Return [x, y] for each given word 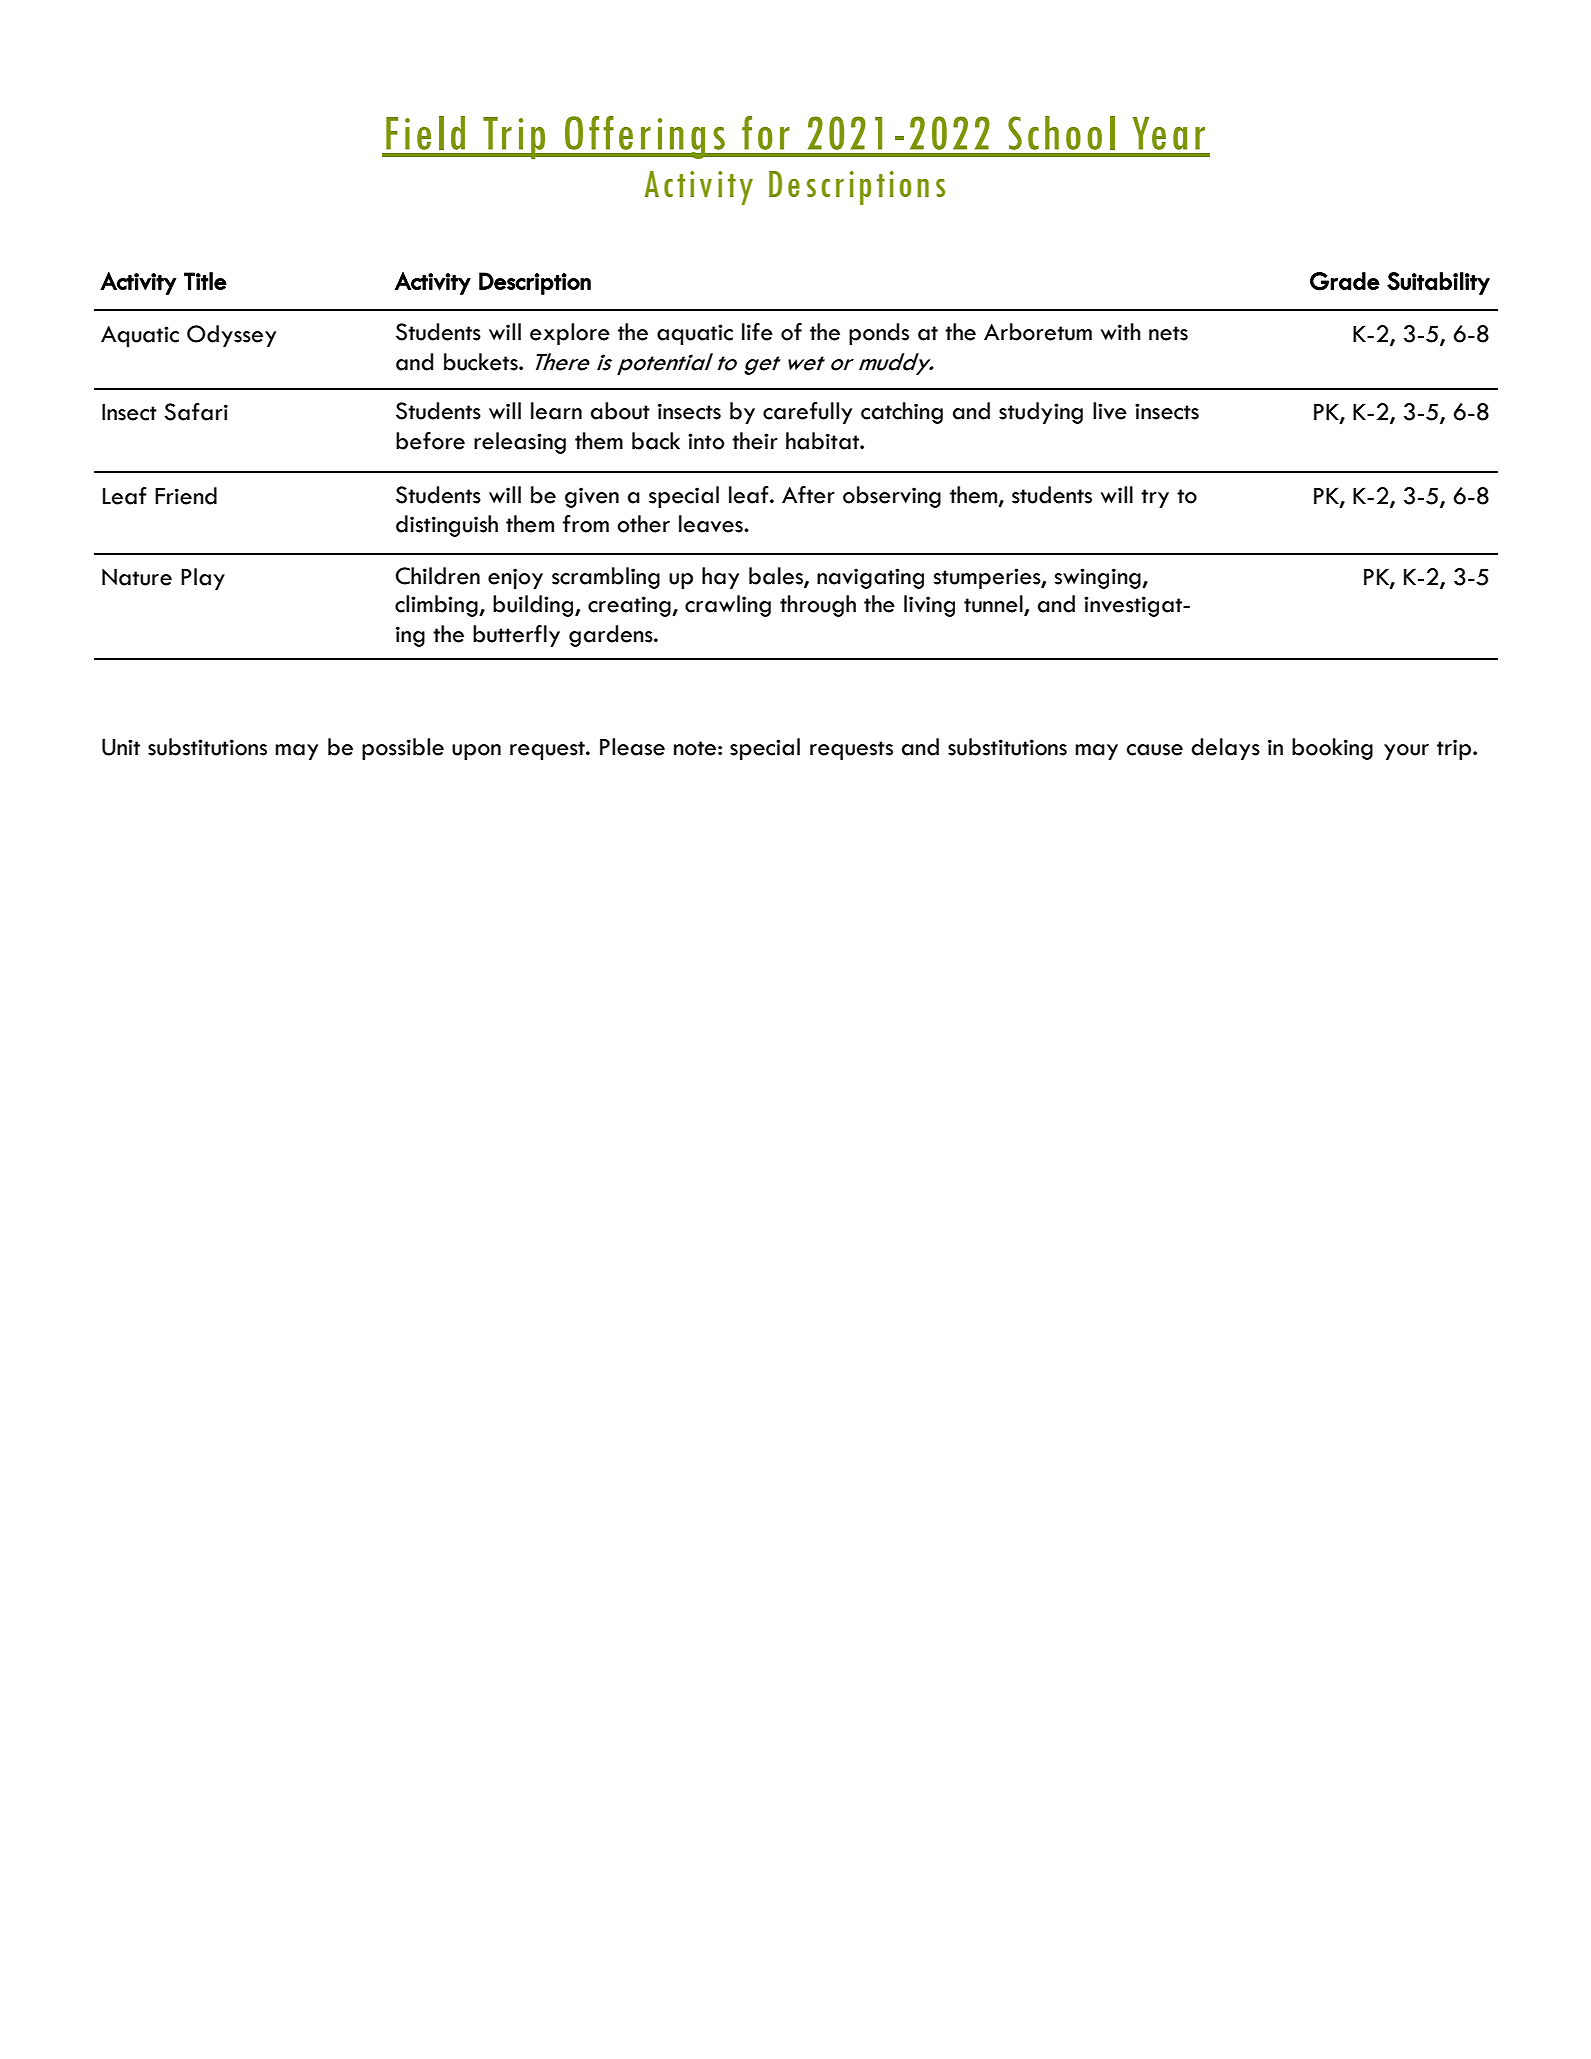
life [757, 332]
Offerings [645, 137]
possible [403, 749]
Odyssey [231, 336]
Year [1168, 133]
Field [425, 133]
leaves [712, 524]
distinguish [447, 526]
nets [1168, 333]
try [1155, 498]
